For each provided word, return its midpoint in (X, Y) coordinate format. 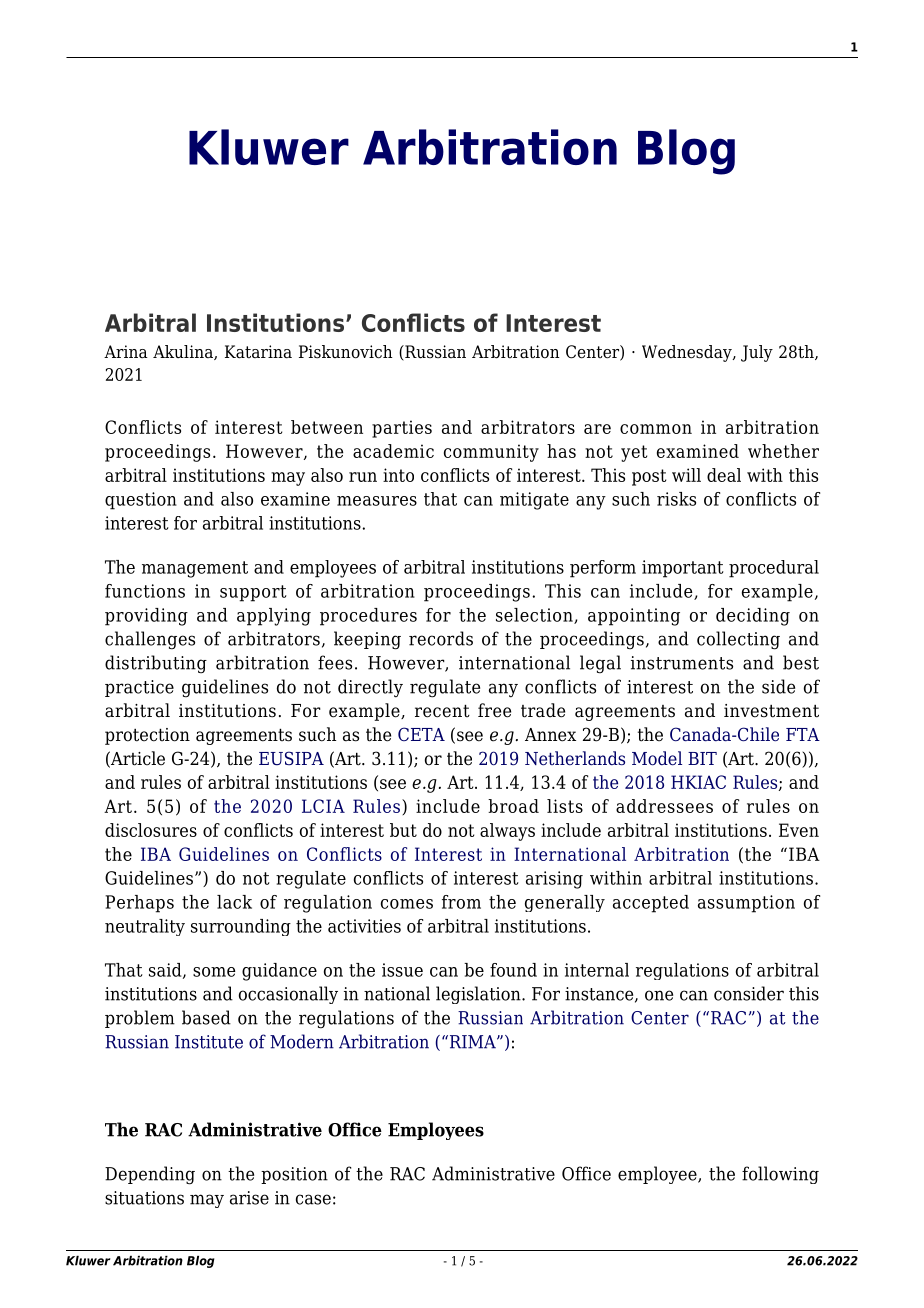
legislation (479, 995)
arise (249, 1198)
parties (402, 429)
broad (513, 806)
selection (535, 616)
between (327, 427)
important (683, 569)
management (195, 569)
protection (147, 736)
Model (657, 758)
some (214, 972)
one (659, 995)
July (757, 353)
